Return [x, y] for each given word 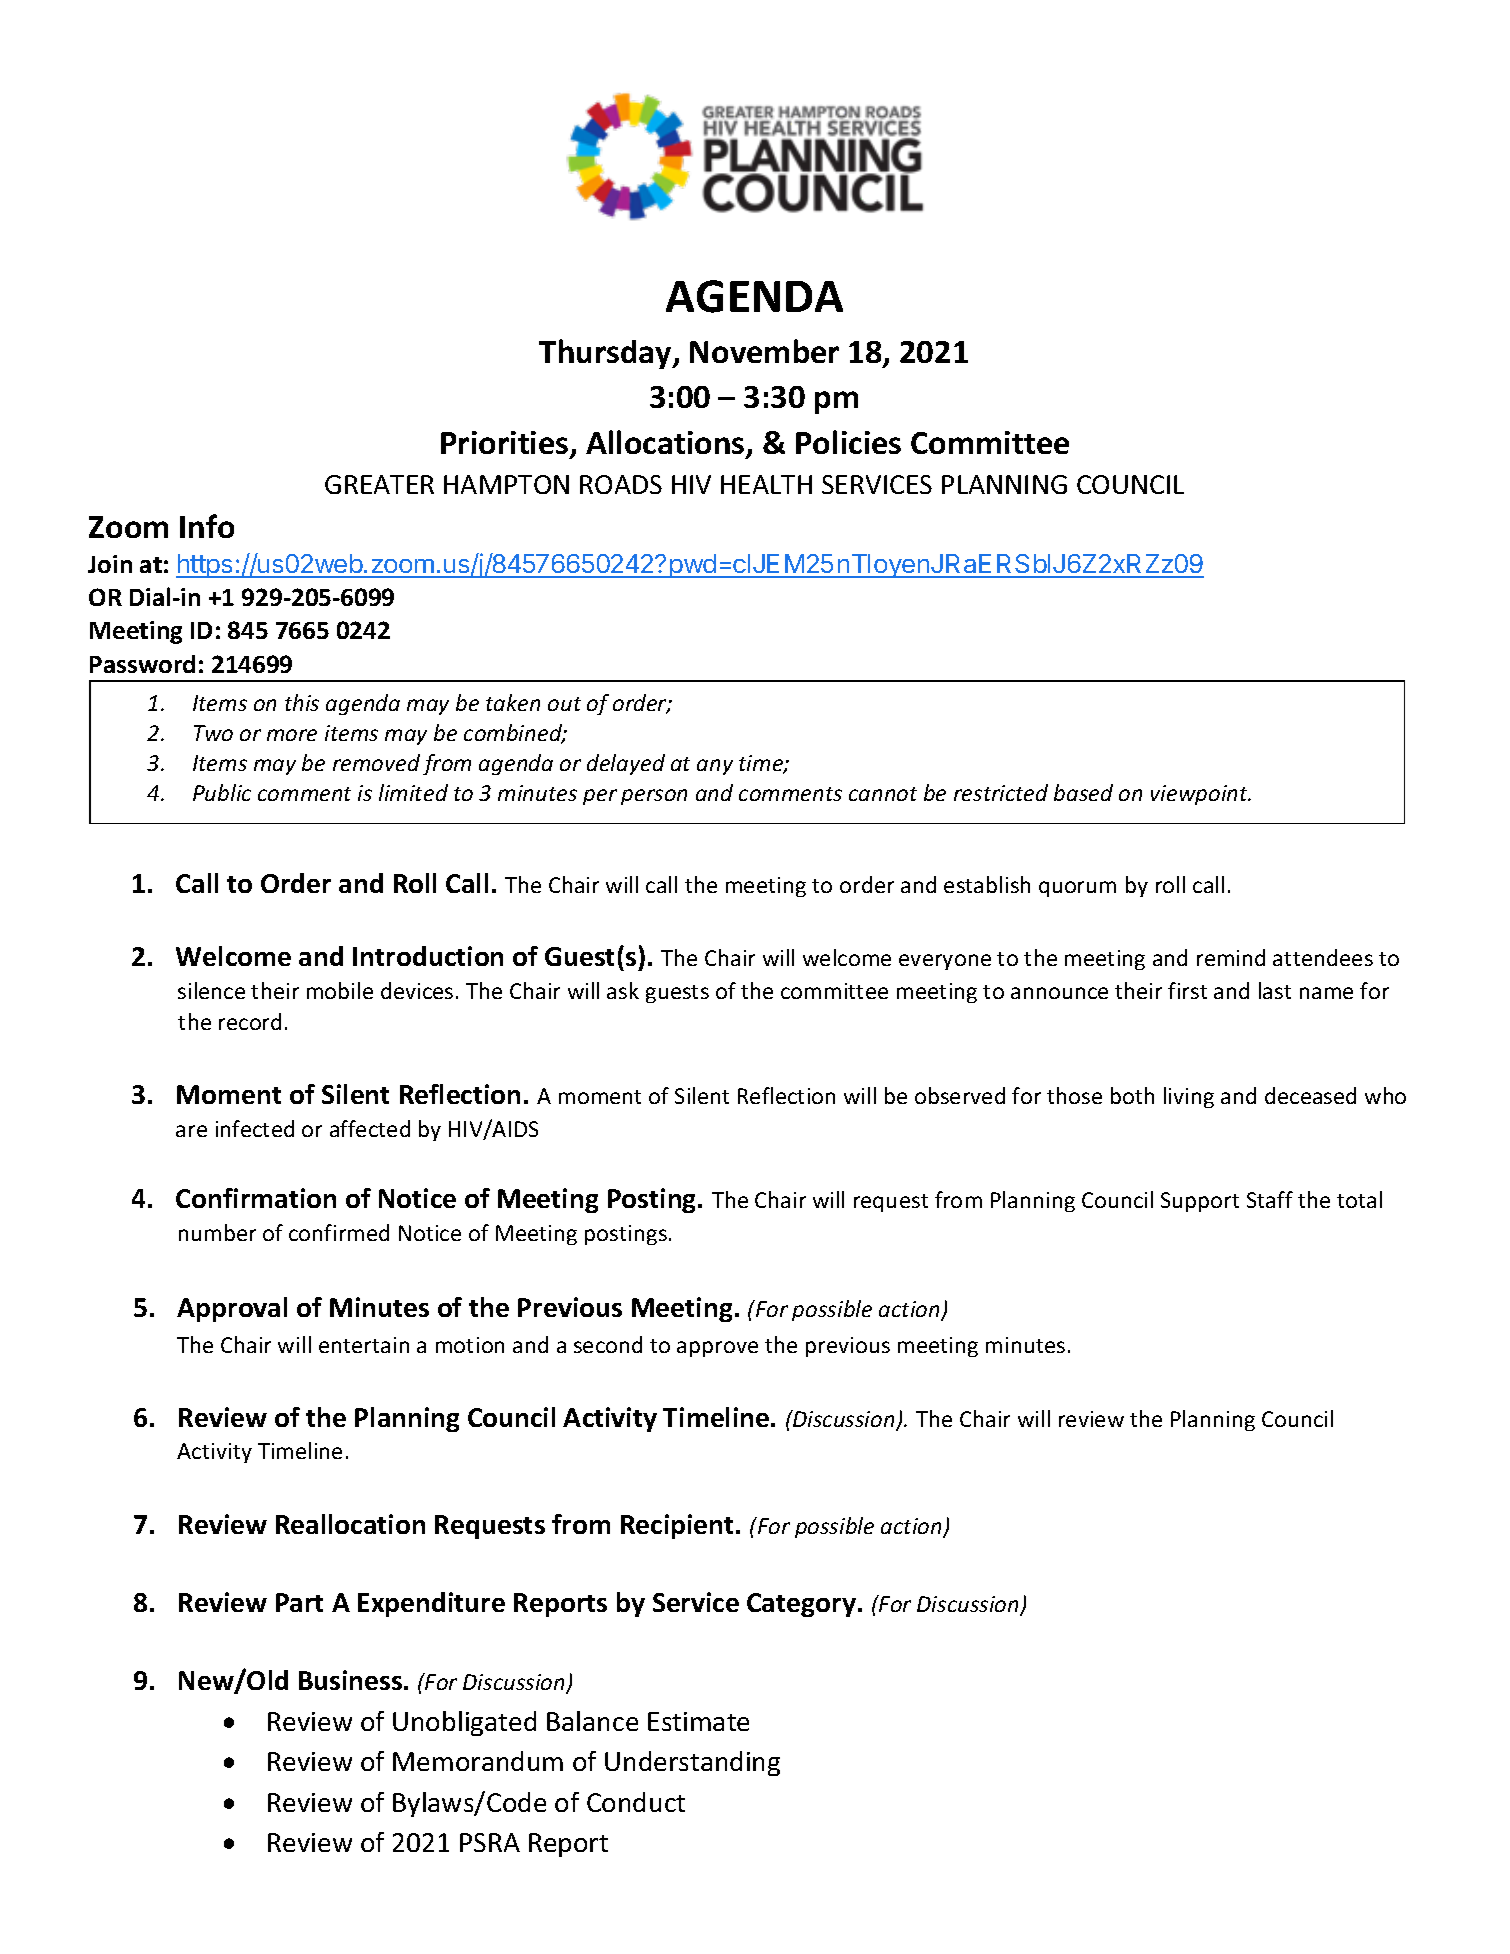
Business [350, 1680]
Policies [848, 442]
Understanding [692, 1763]
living [1189, 1097]
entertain [364, 1345]
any [715, 767]
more [292, 735]
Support [1200, 1202]
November [764, 351]
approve [717, 1349]
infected [255, 1128]
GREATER [379, 484]
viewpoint [1200, 795]
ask [623, 990]
